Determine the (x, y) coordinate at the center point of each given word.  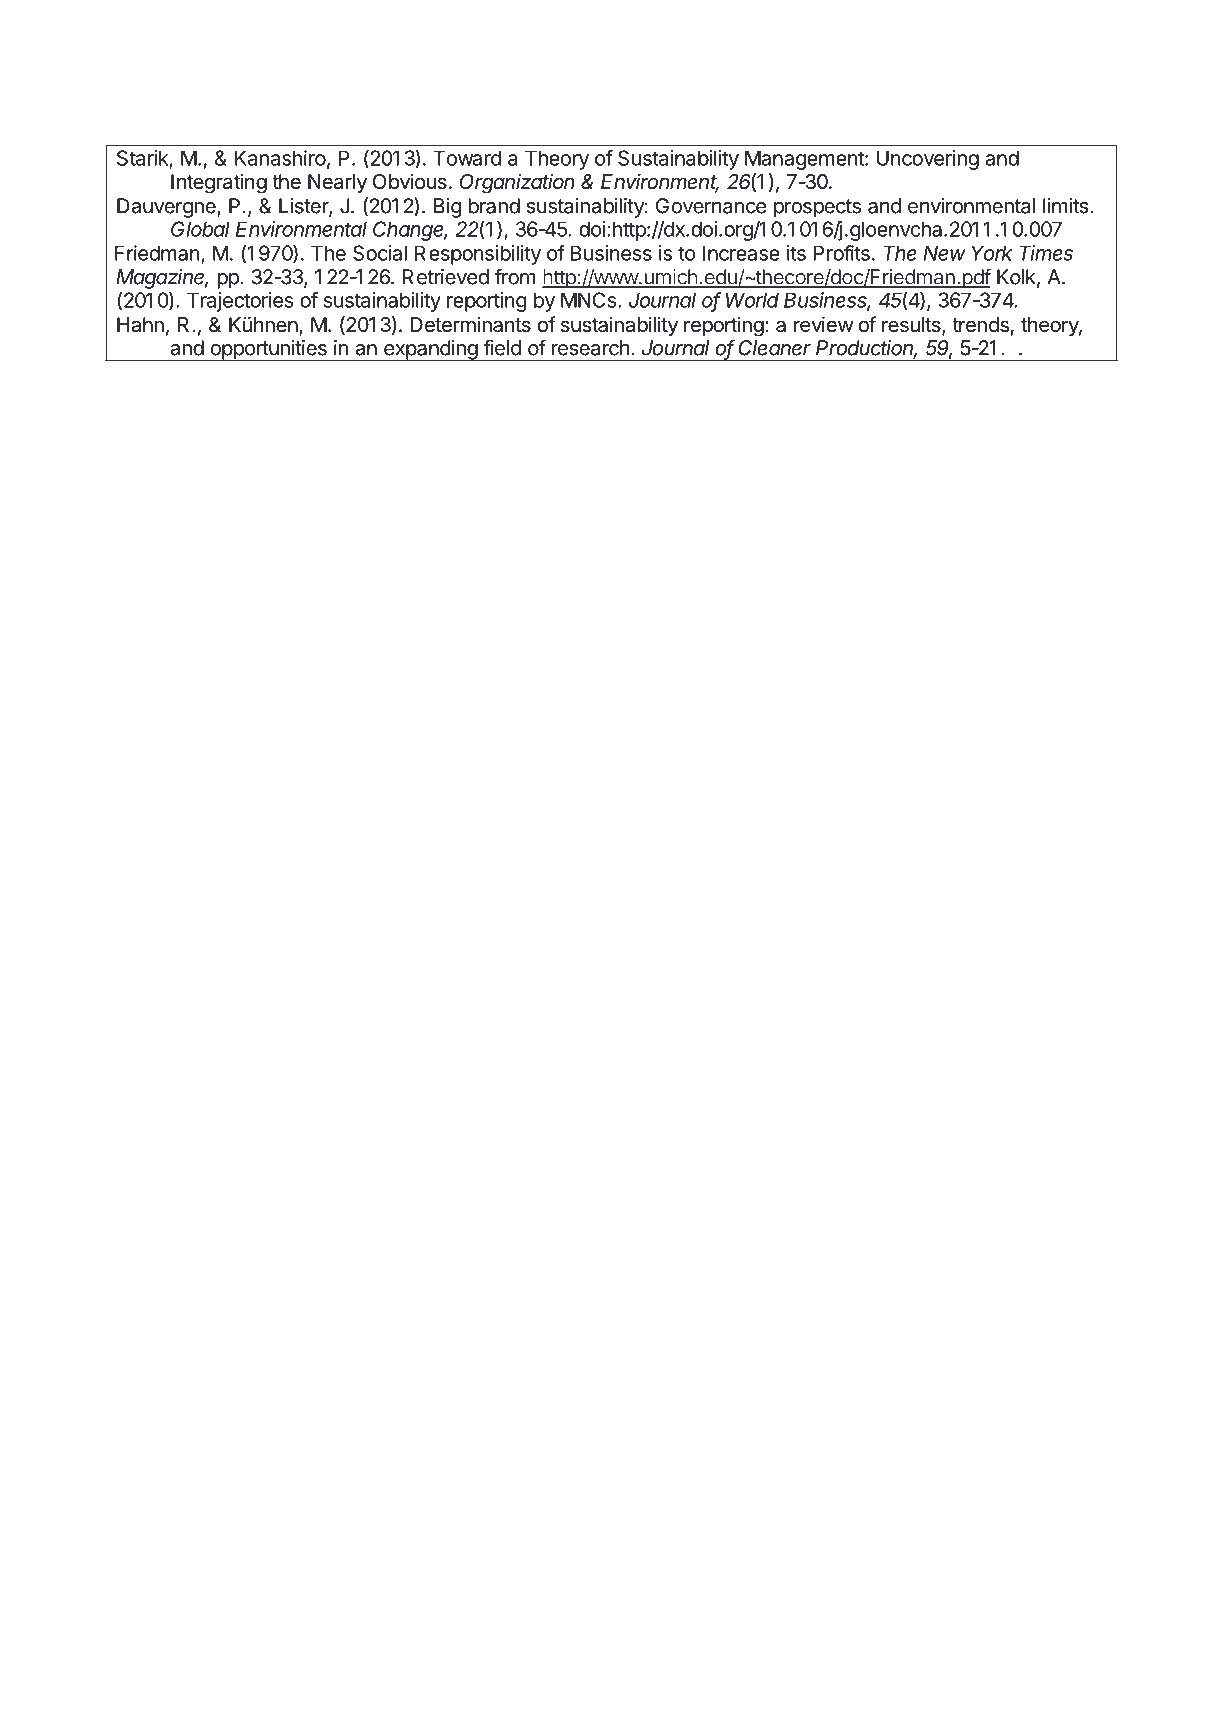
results (912, 326)
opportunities (268, 350)
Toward (467, 158)
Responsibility (478, 255)
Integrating (219, 183)
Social (380, 253)
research (591, 348)
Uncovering (927, 160)
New (944, 253)
